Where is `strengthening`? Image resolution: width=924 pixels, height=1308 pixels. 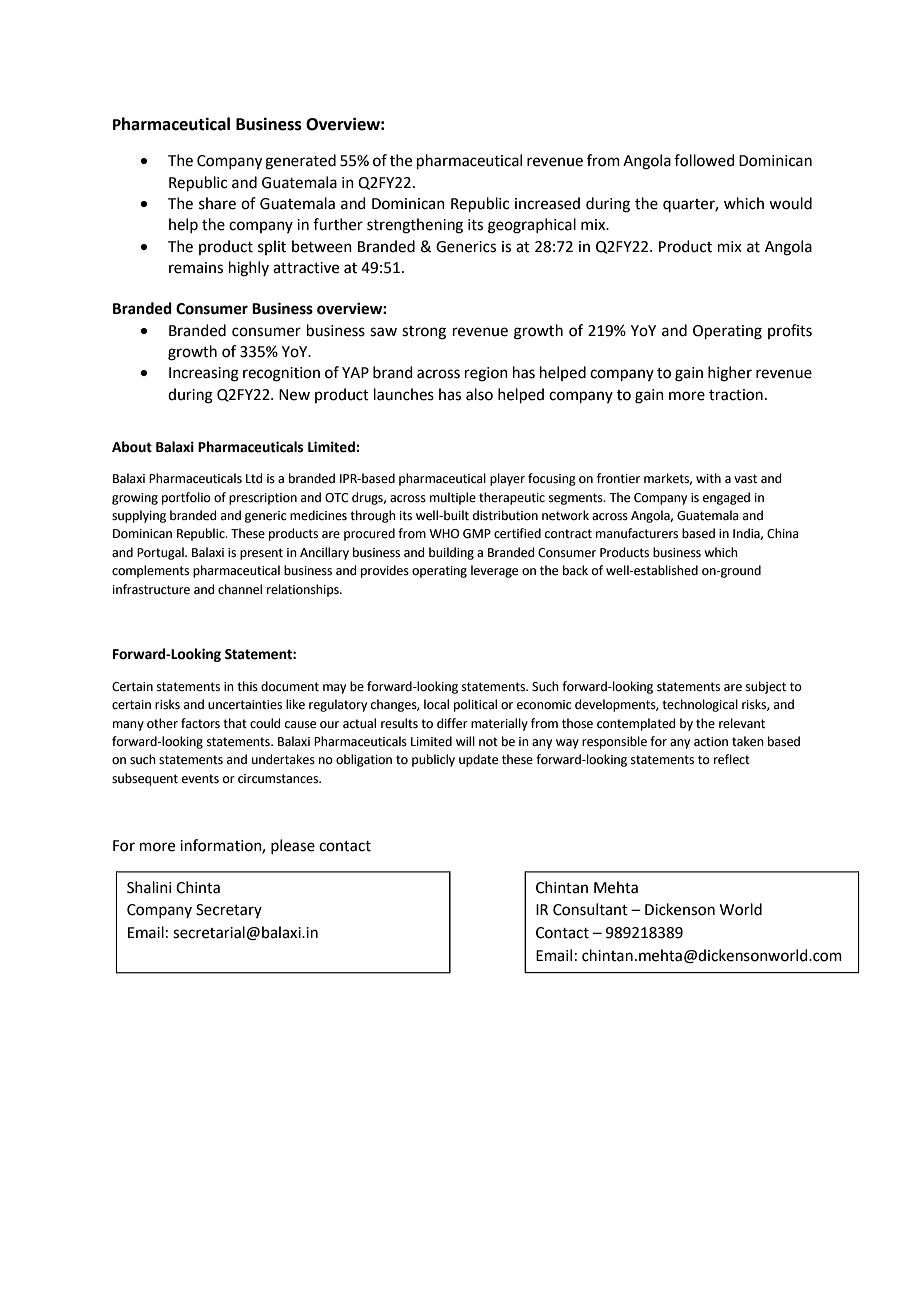 strengthening is located at coordinates (415, 226).
